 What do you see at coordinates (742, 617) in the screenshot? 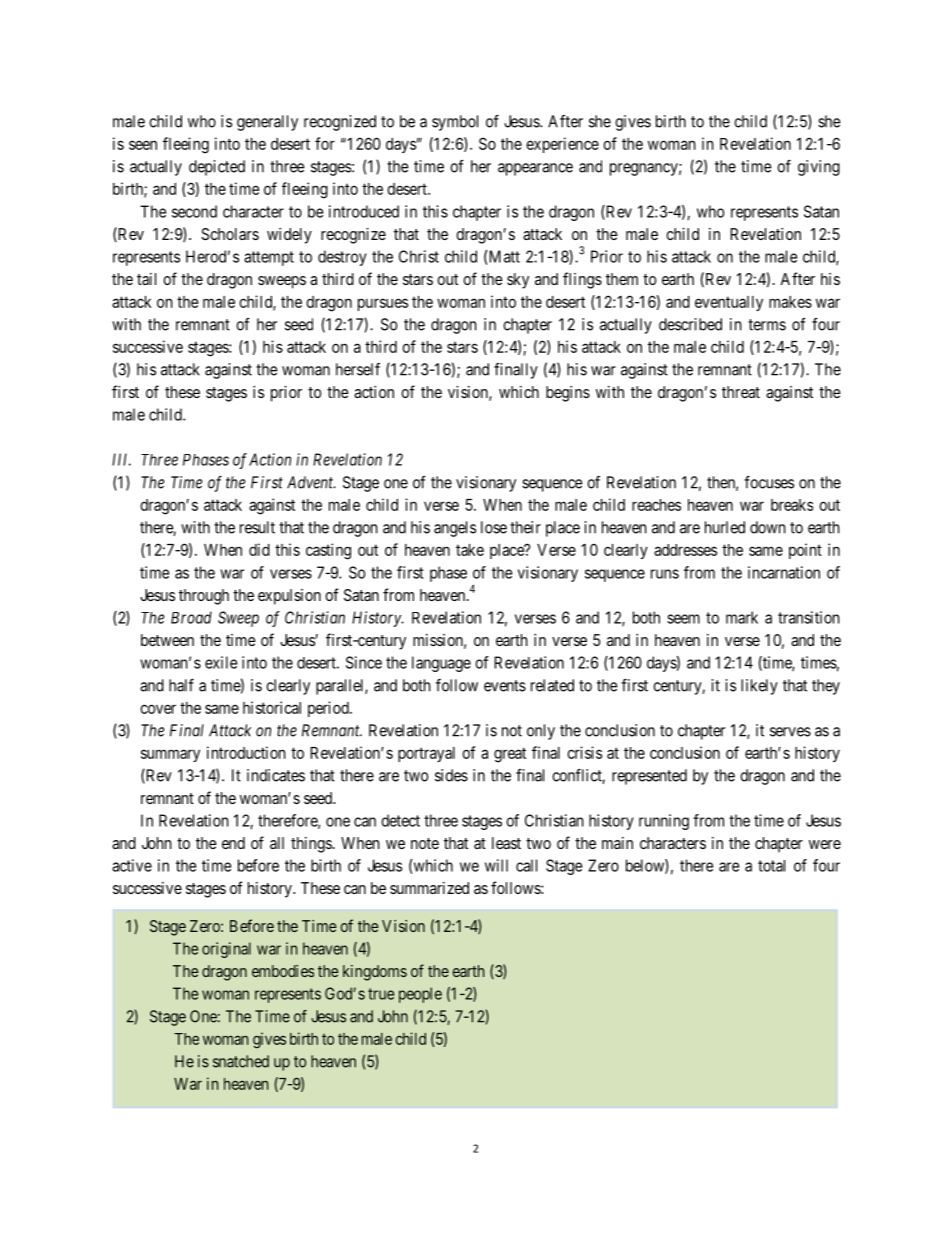
I see `mark` at bounding box center [742, 617].
